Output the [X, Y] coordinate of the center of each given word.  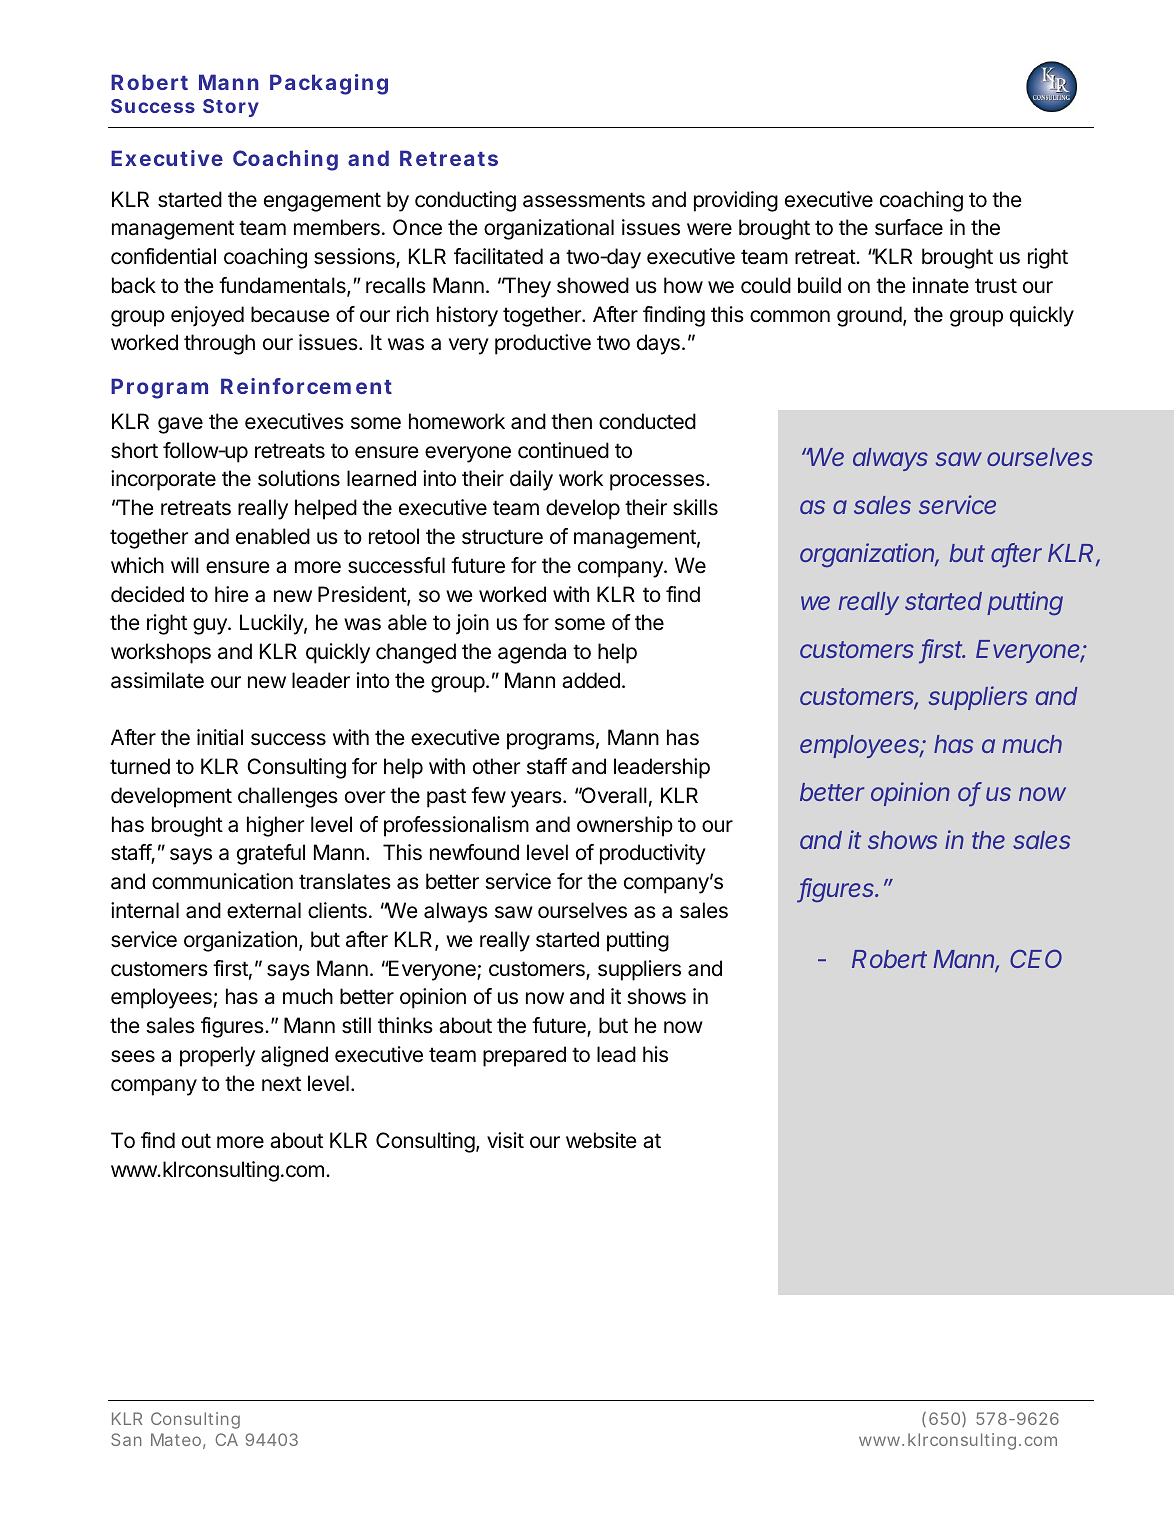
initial [220, 737]
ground [869, 316]
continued [563, 450]
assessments [584, 200]
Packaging [329, 84]
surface [909, 227]
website [601, 1140]
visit [505, 1140]
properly [217, 1056]
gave [180, 425]
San [126, 1439]
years [537, 799]
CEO [1036, 958]
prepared [524, 1056]
